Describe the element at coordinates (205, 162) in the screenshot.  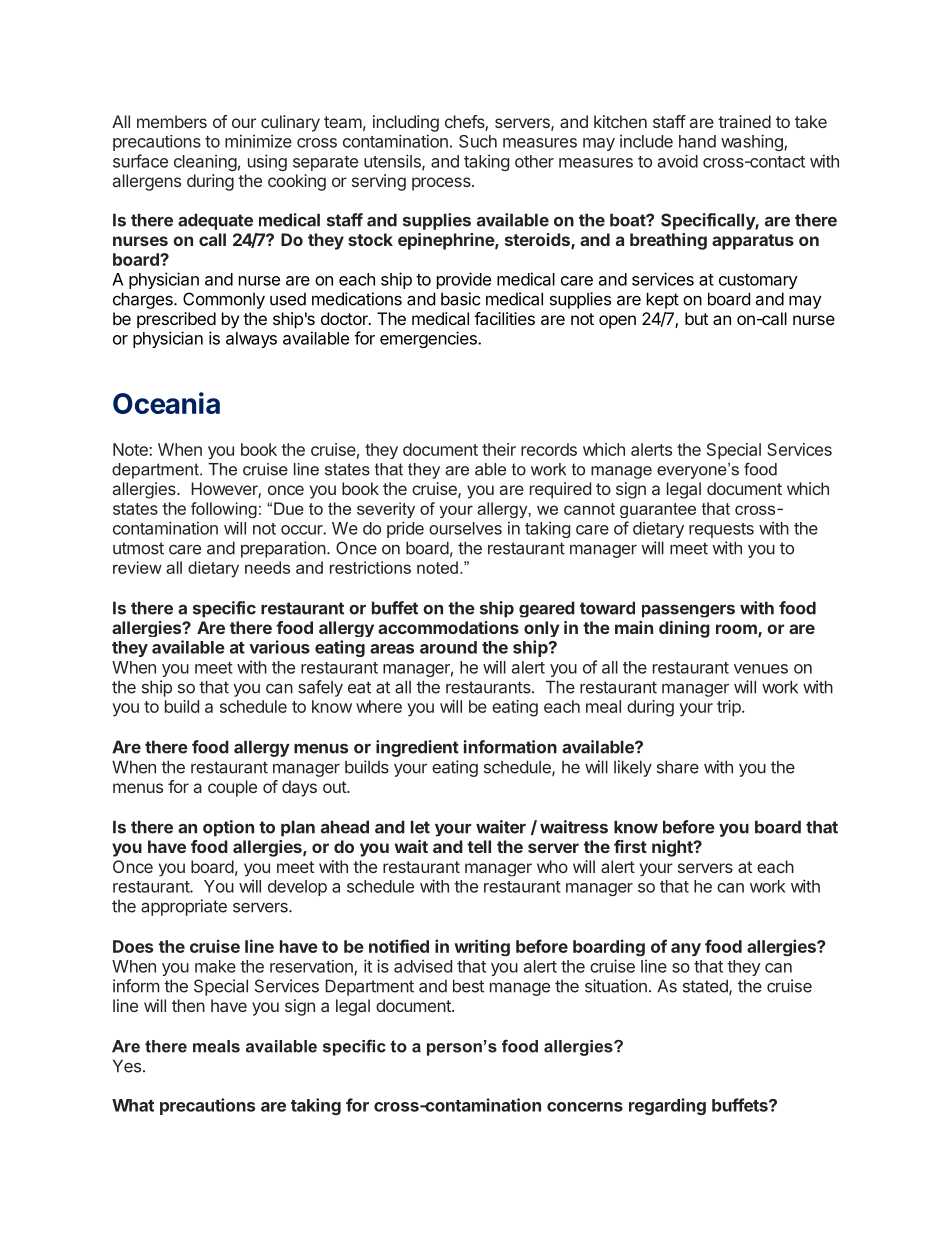
I see `cleaning` at that location.
